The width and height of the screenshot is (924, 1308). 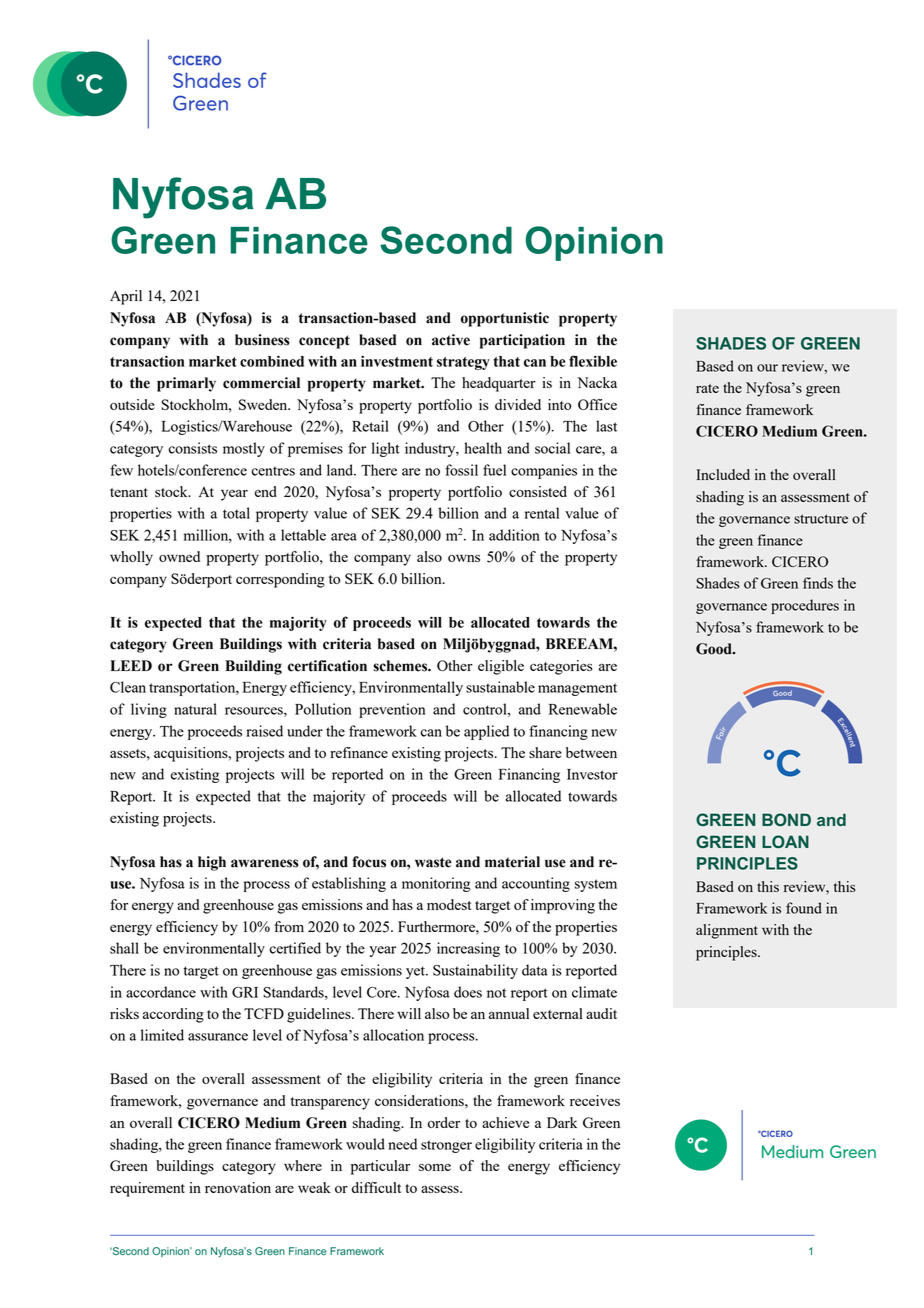 What do you see at coordinates (212, 863) in the screenshot?
I see `high` at bounding box center [212, 863].
